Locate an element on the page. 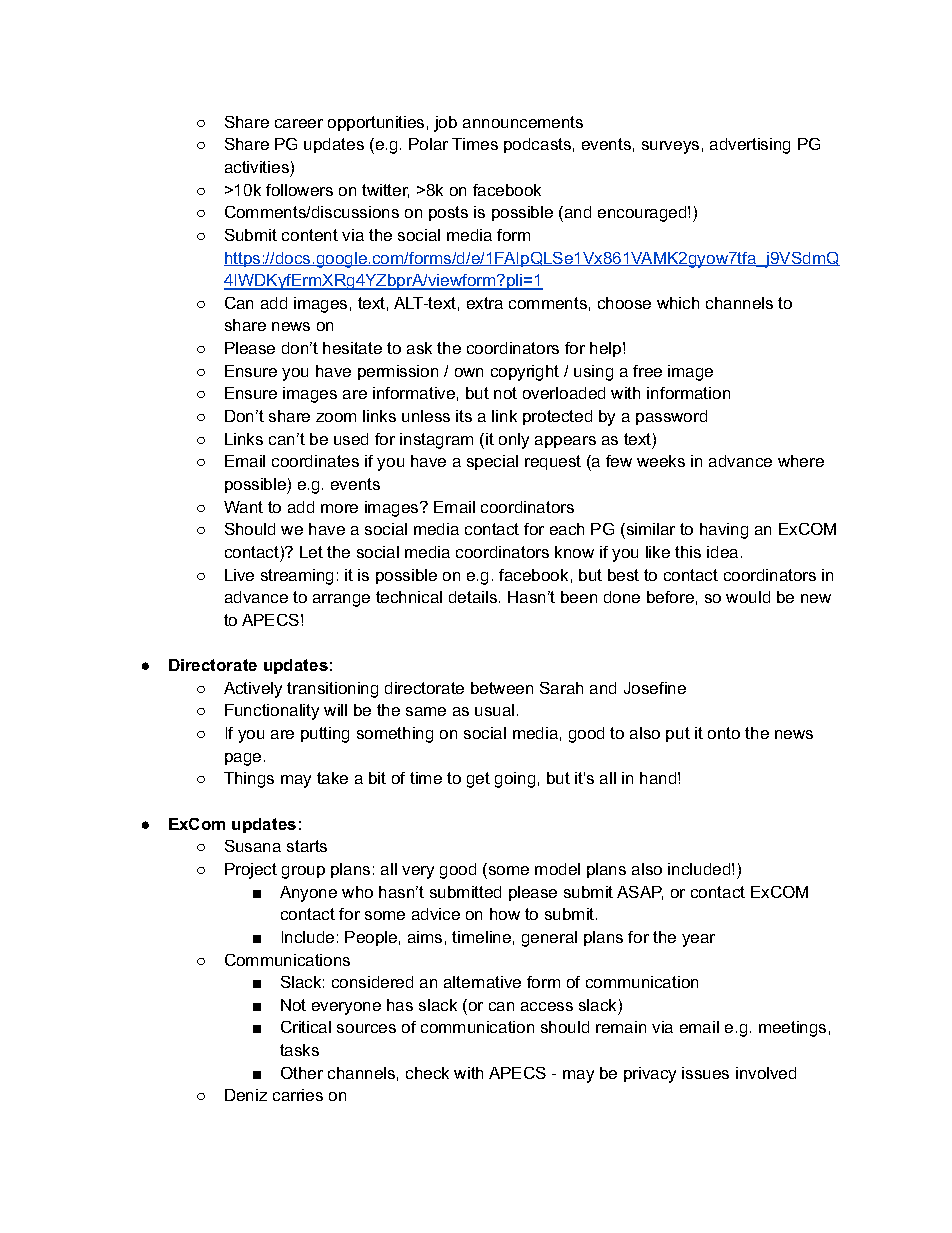 This page has height=1233, width=952. going is located at coordinates (515, 780).
